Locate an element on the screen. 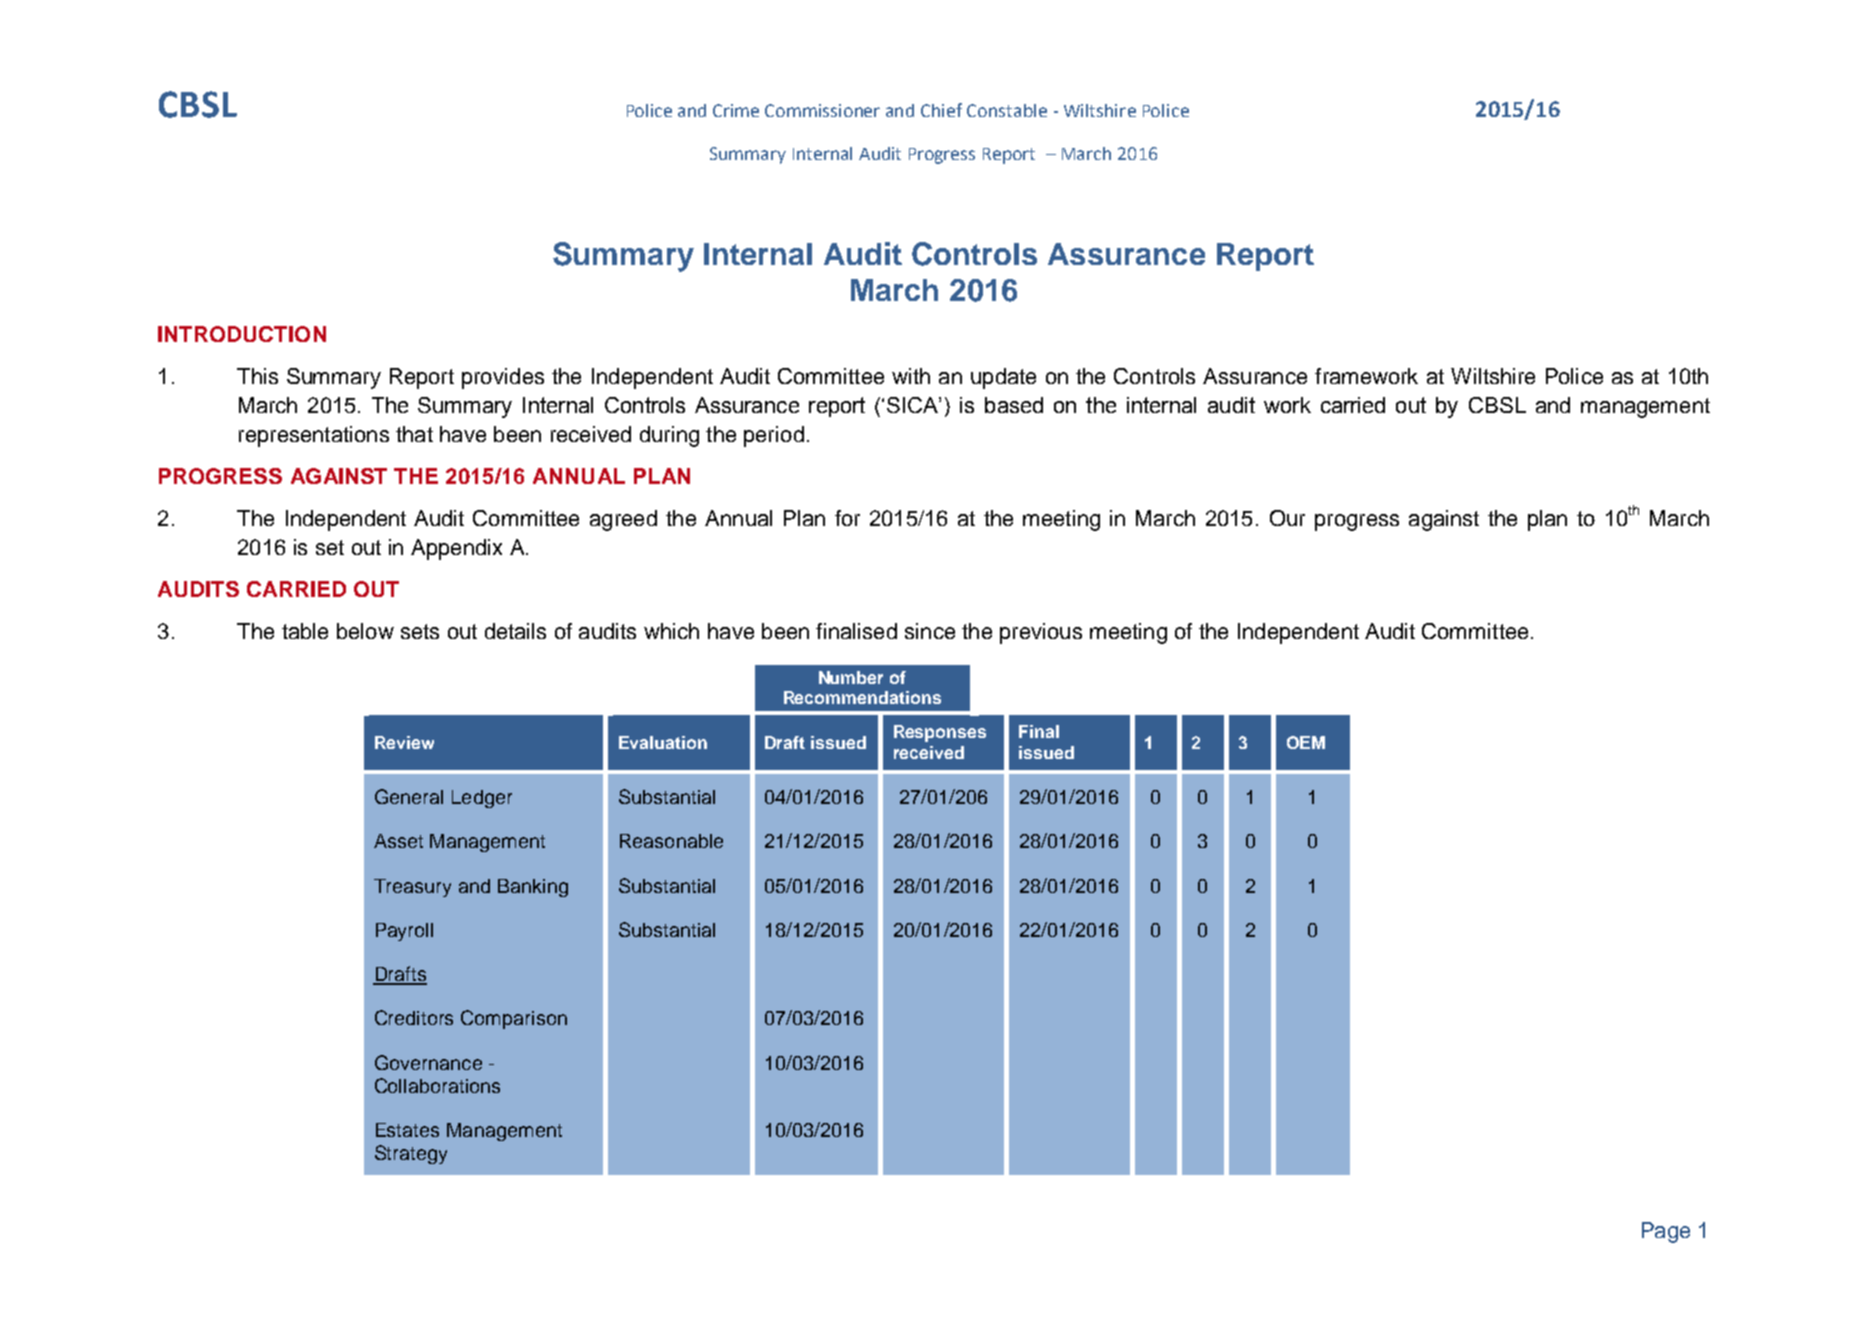  Number is located at coordinates (851, 677).
